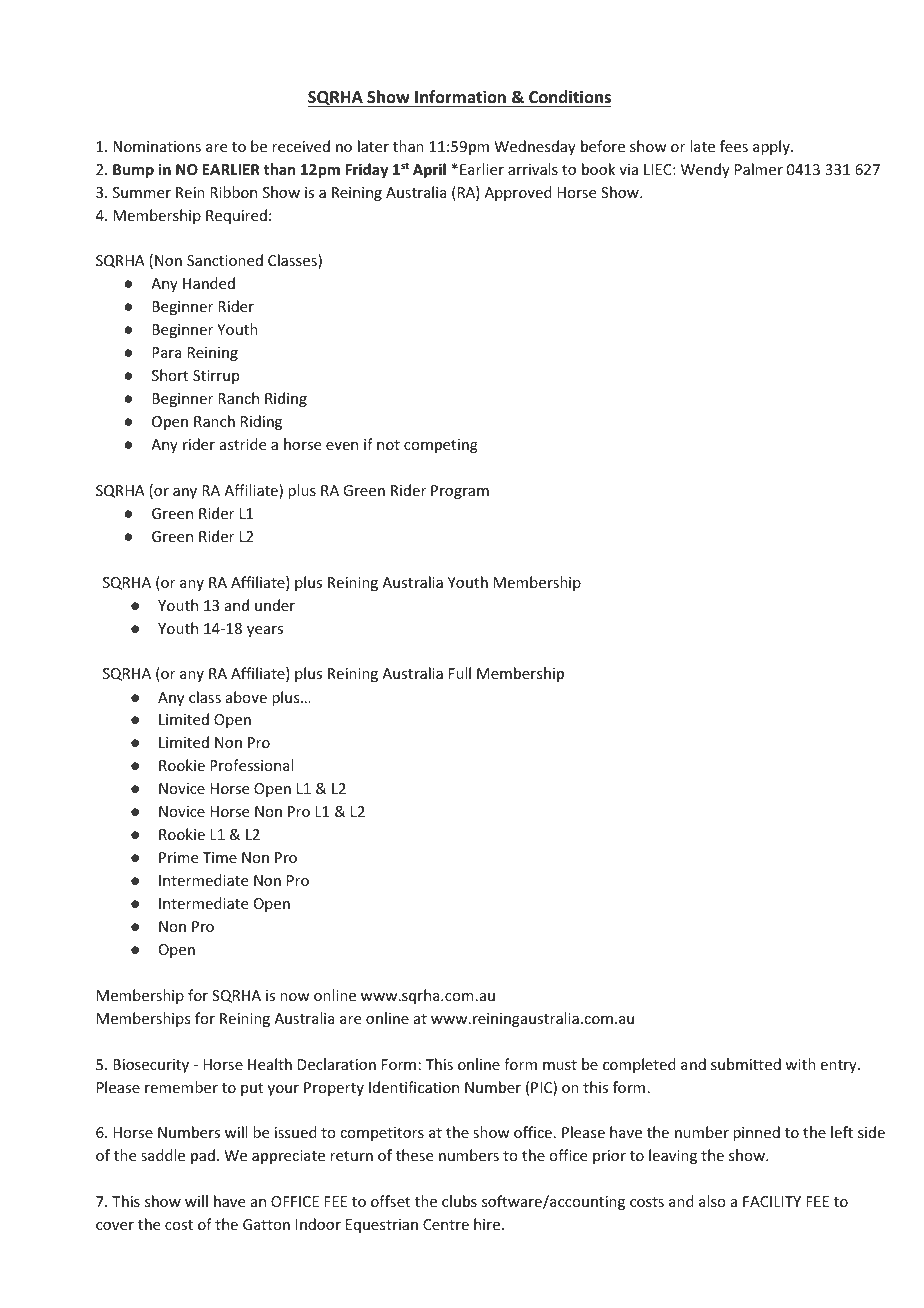 This page has height=1308, width=924. What do you see at coordinates (460, 492) in the page?
I see `Program` at bounding box center [460, 492].
